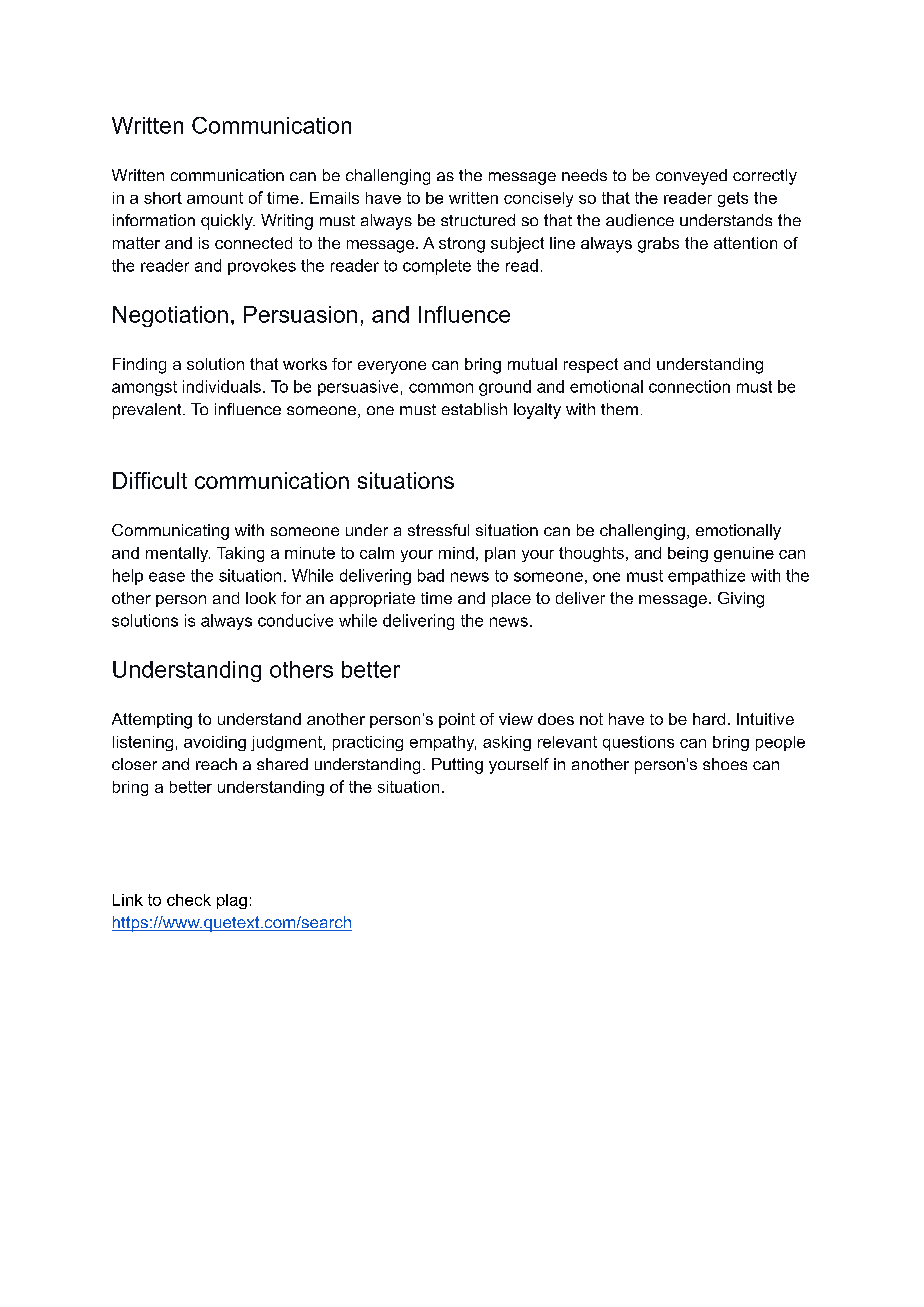  What do you see at coordinates (215, 198) in the page?
I see `amount` at bounding box center [215, 198].
